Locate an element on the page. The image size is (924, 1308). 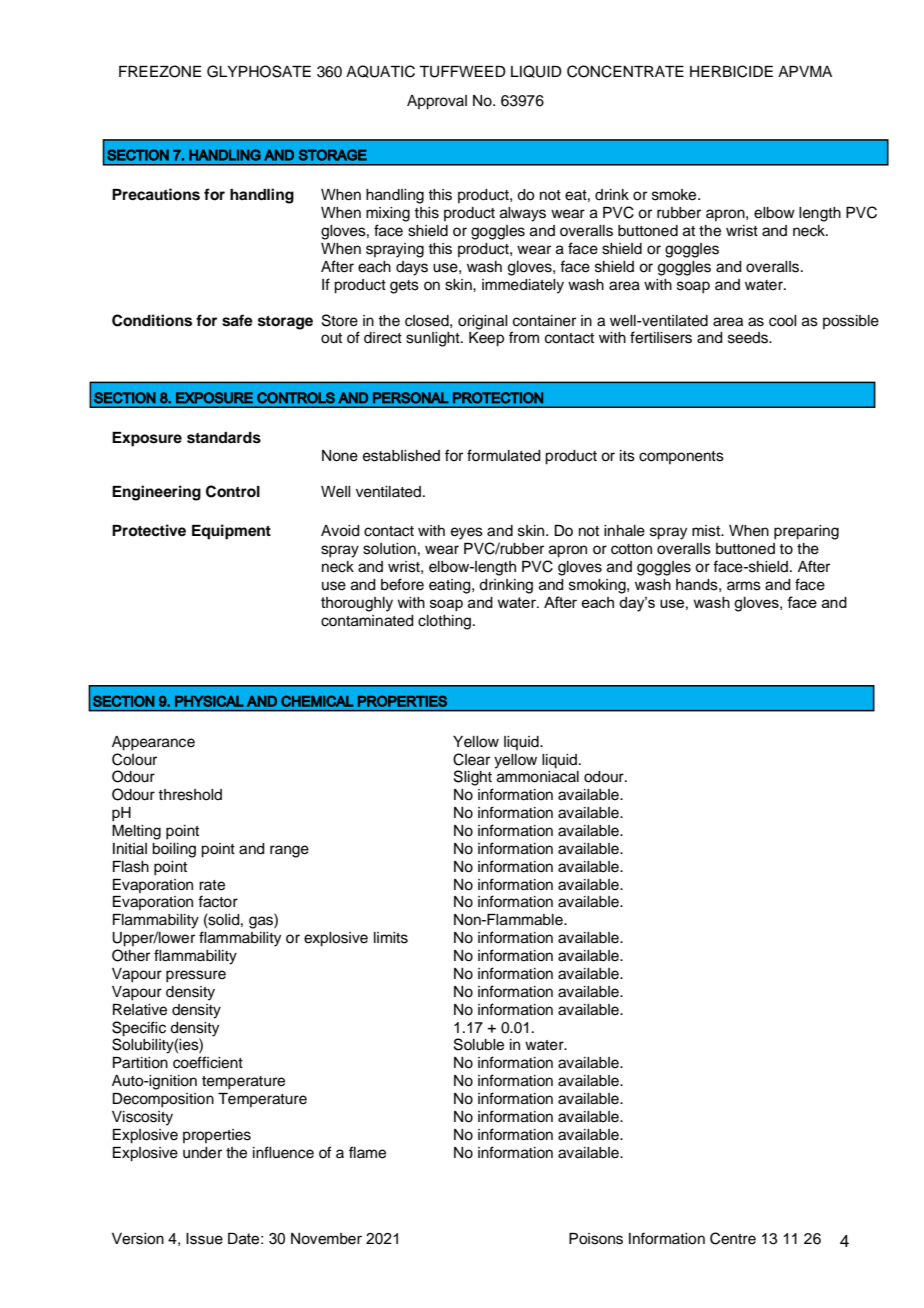
Issue is located at coordinates (204, 1239).
